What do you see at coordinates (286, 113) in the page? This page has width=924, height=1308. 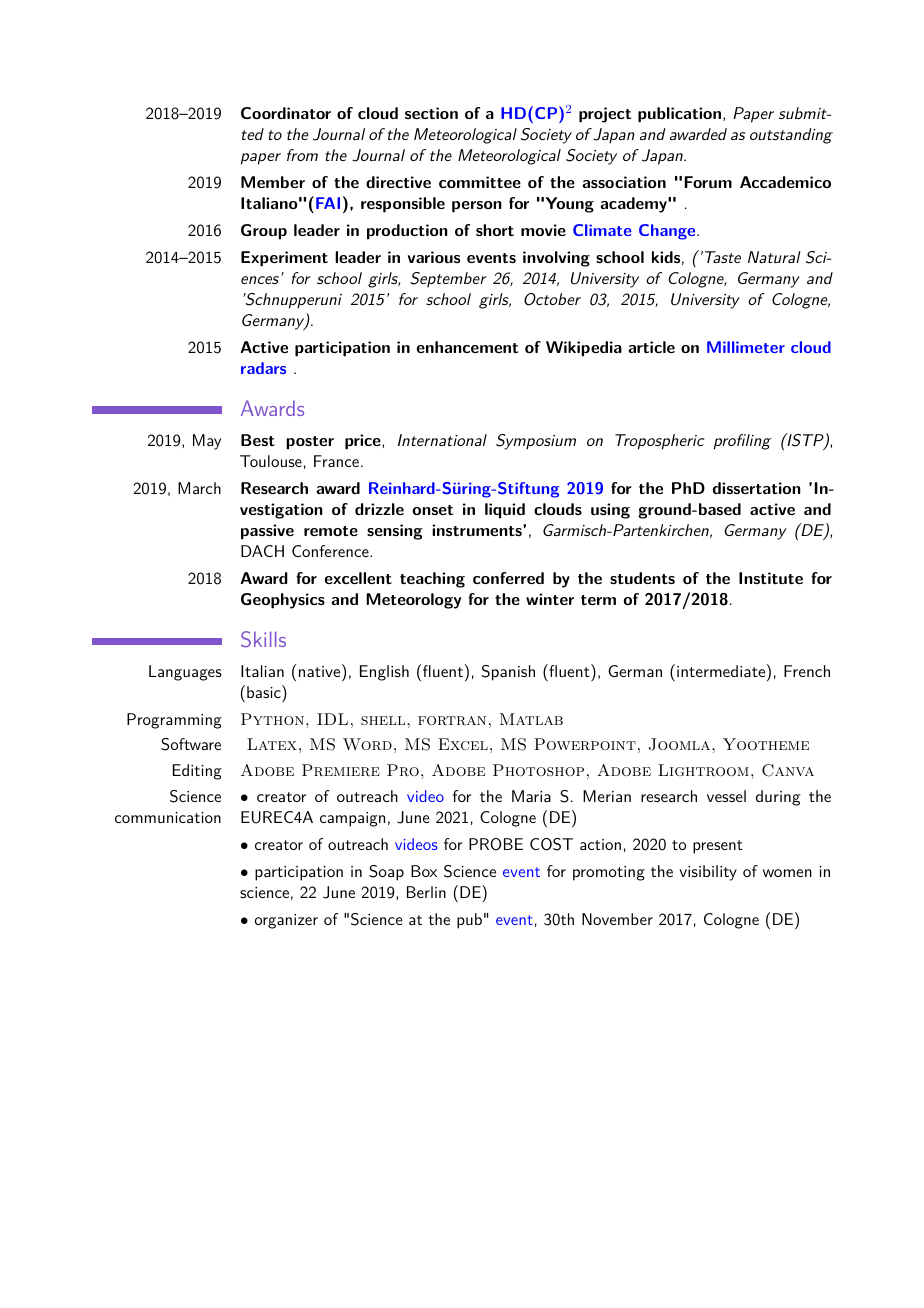 I see `Coordinator` at bounding box center [286, 113].
